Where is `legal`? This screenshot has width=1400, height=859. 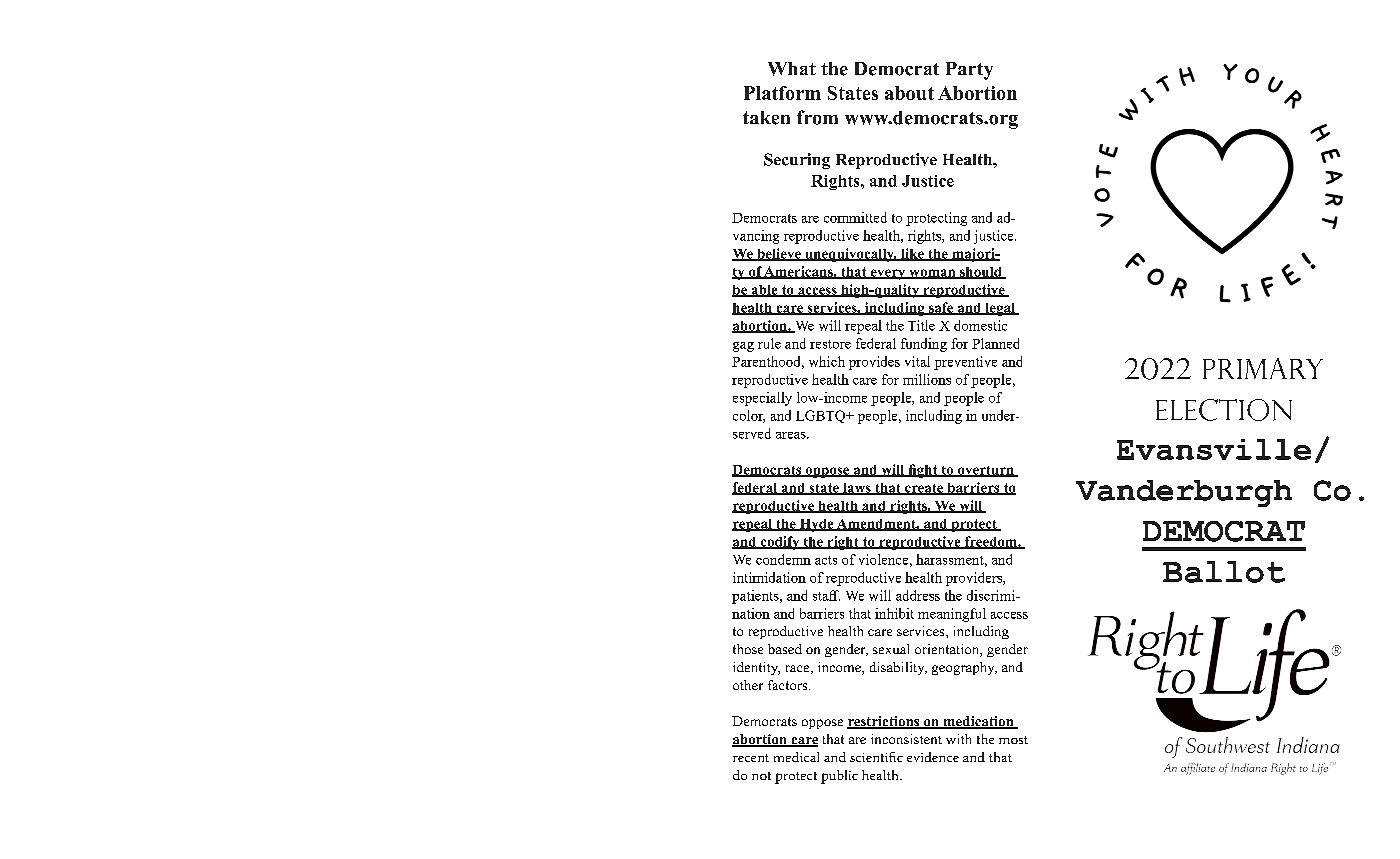 legal is located at coordinates (1000, 309).
